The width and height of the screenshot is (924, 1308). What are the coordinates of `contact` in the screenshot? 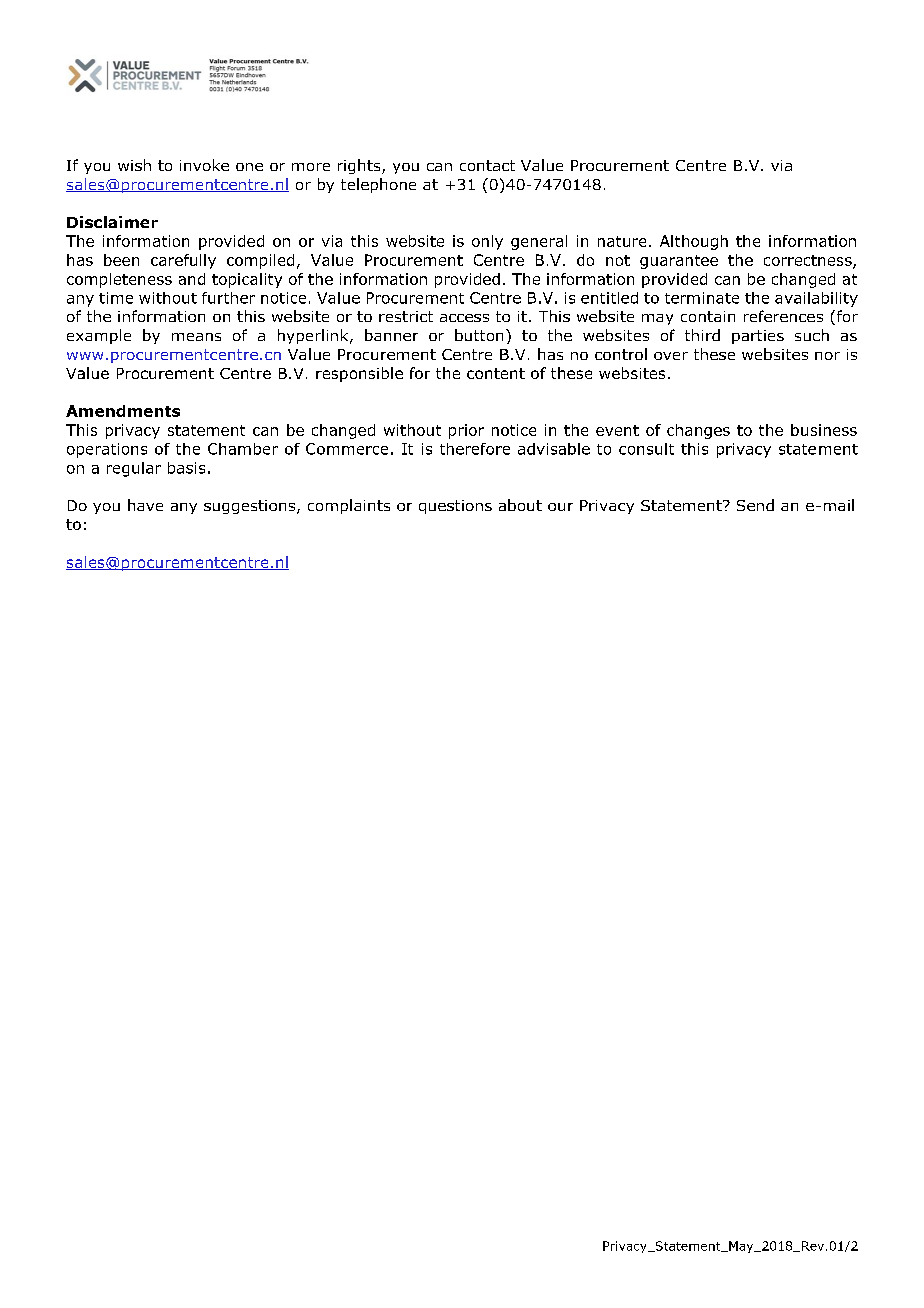 It's located at (487, 165).
